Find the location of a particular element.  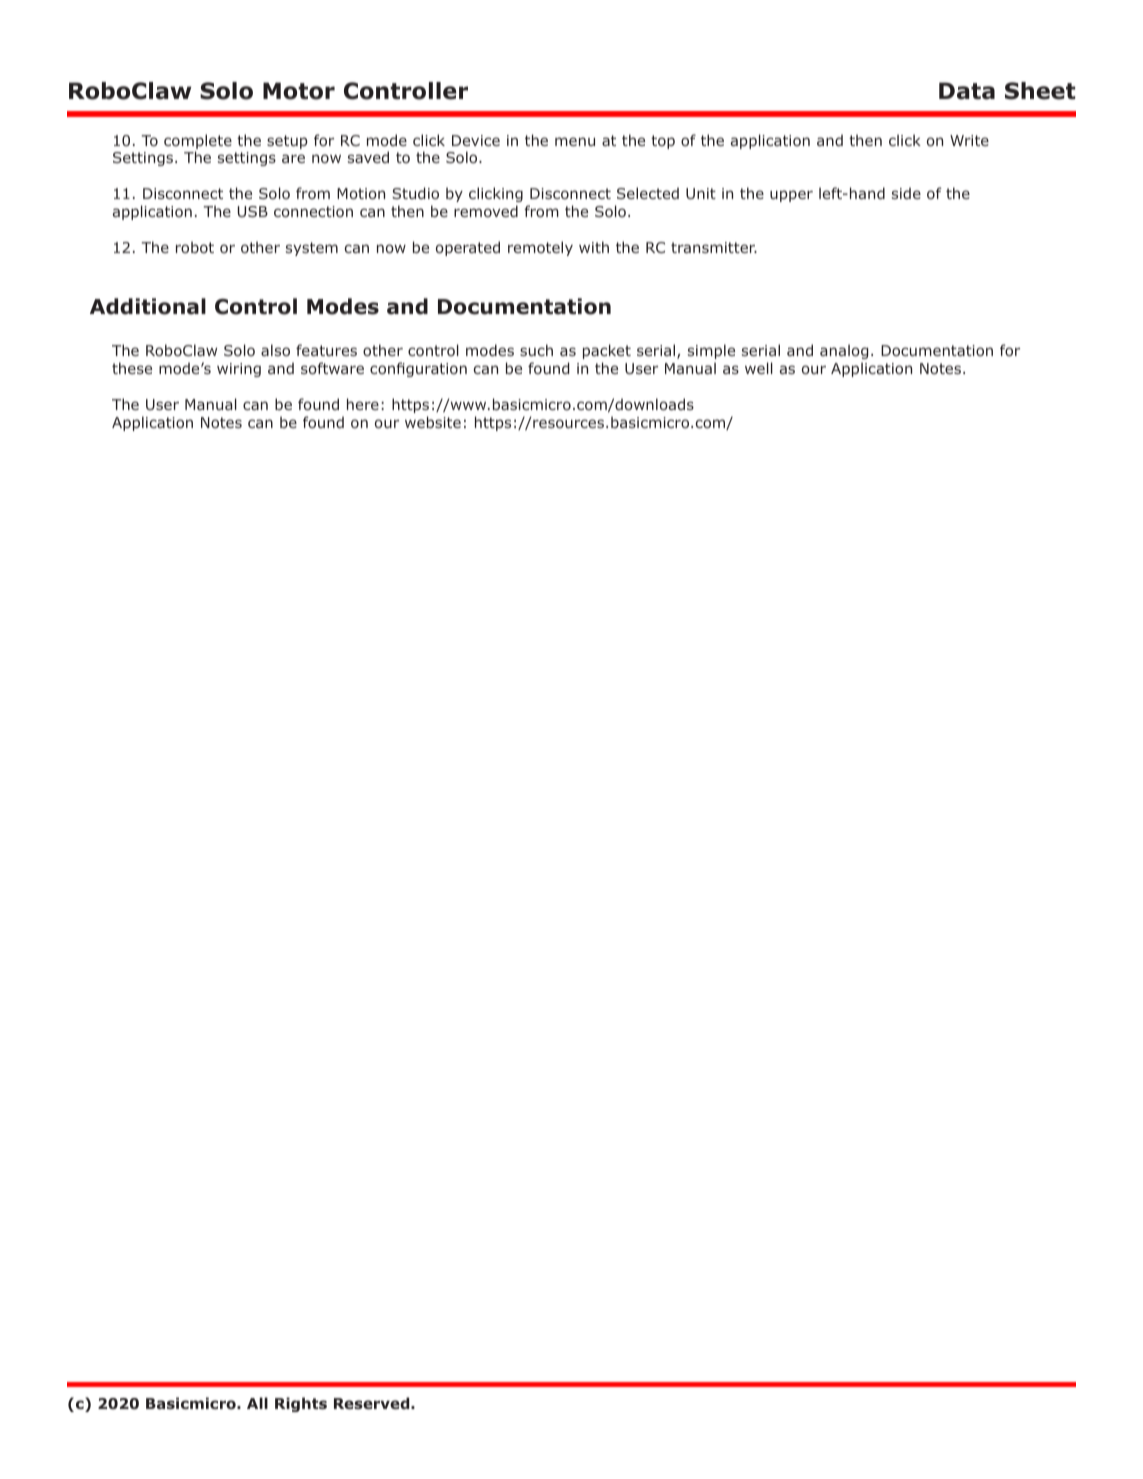

Rights is located at coordinates (301, 1404).
